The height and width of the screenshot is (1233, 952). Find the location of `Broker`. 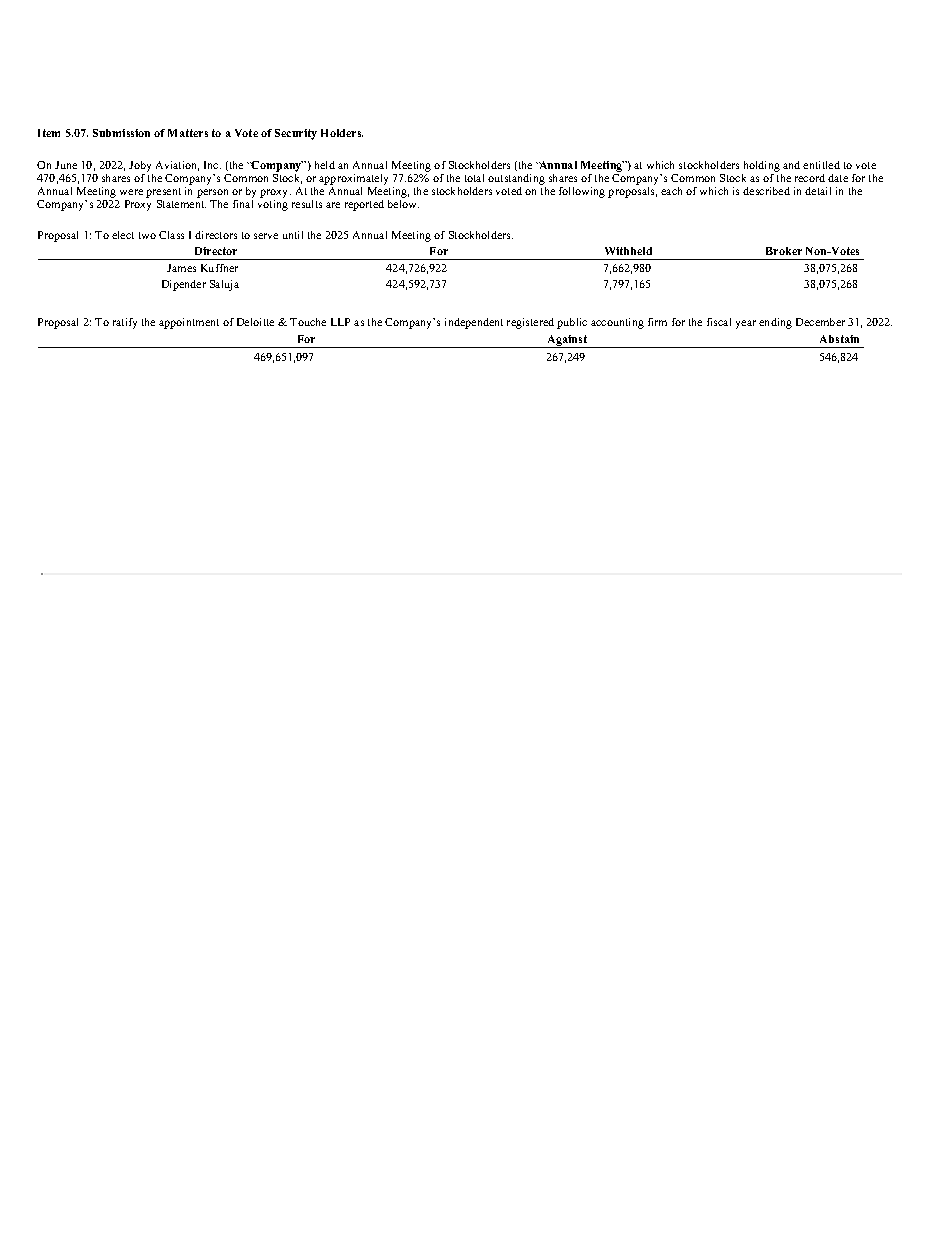

Broker is located at coordinates (784, 251).
